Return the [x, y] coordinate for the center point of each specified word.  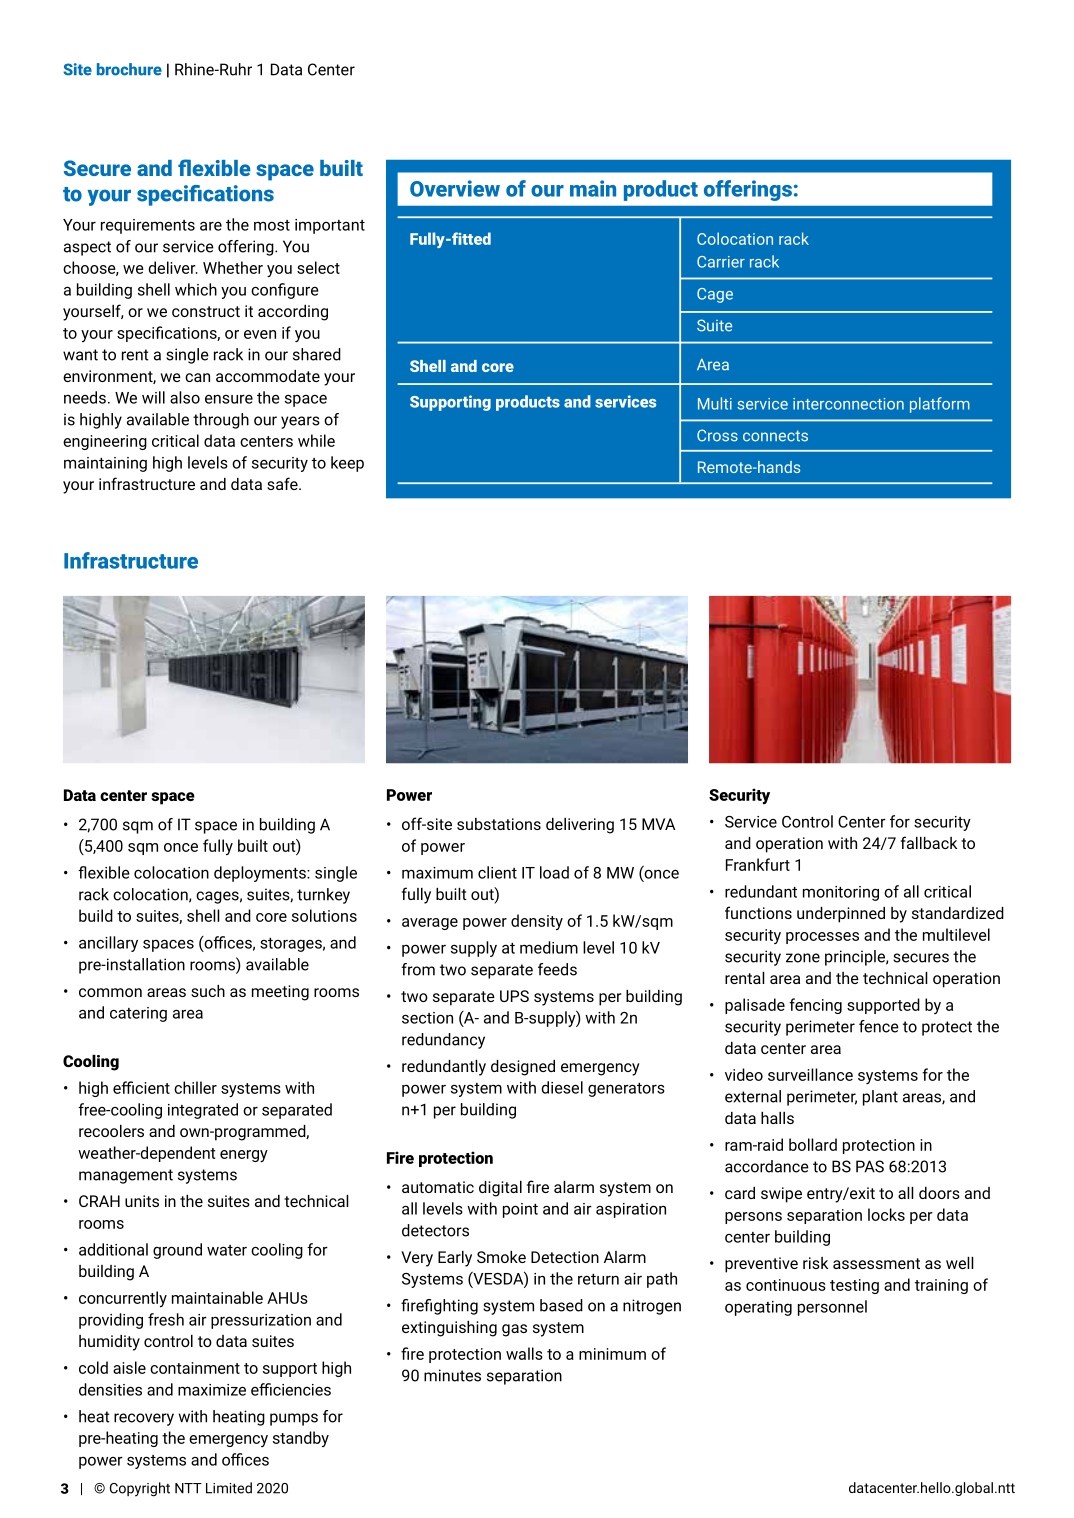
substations [499, 824]
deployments [261, 874]
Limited [229, 1488]
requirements [148, 226]
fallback [929, 842]
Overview [455, 188]
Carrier [721, 262]
